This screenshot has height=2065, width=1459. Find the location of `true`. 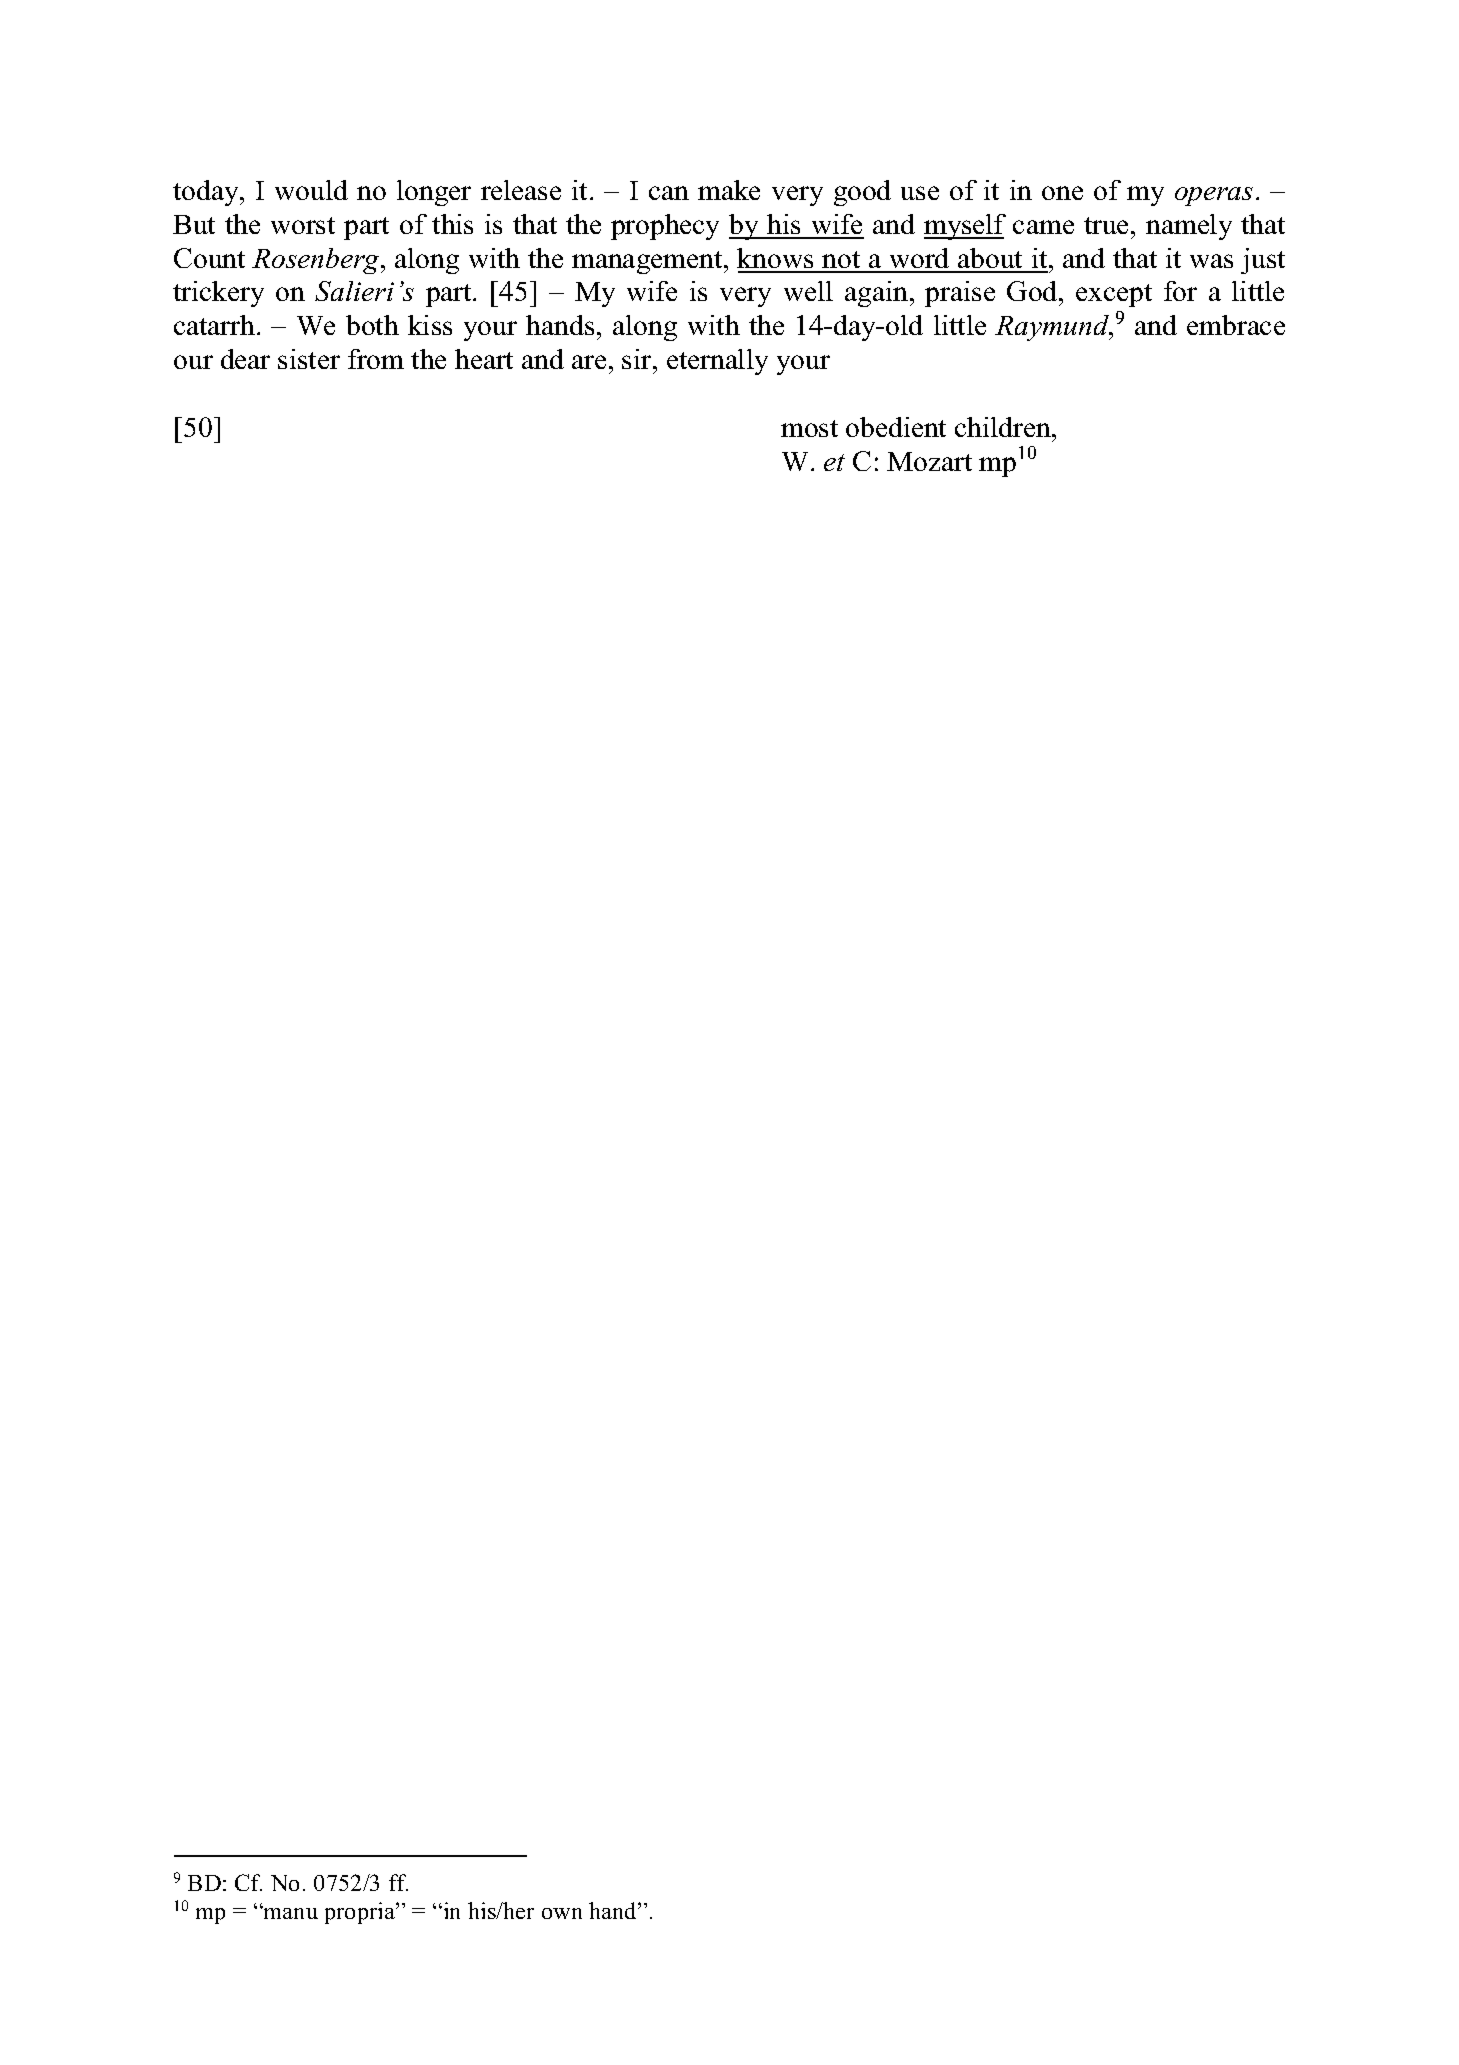

true is located at coordinates (1108, 225).
